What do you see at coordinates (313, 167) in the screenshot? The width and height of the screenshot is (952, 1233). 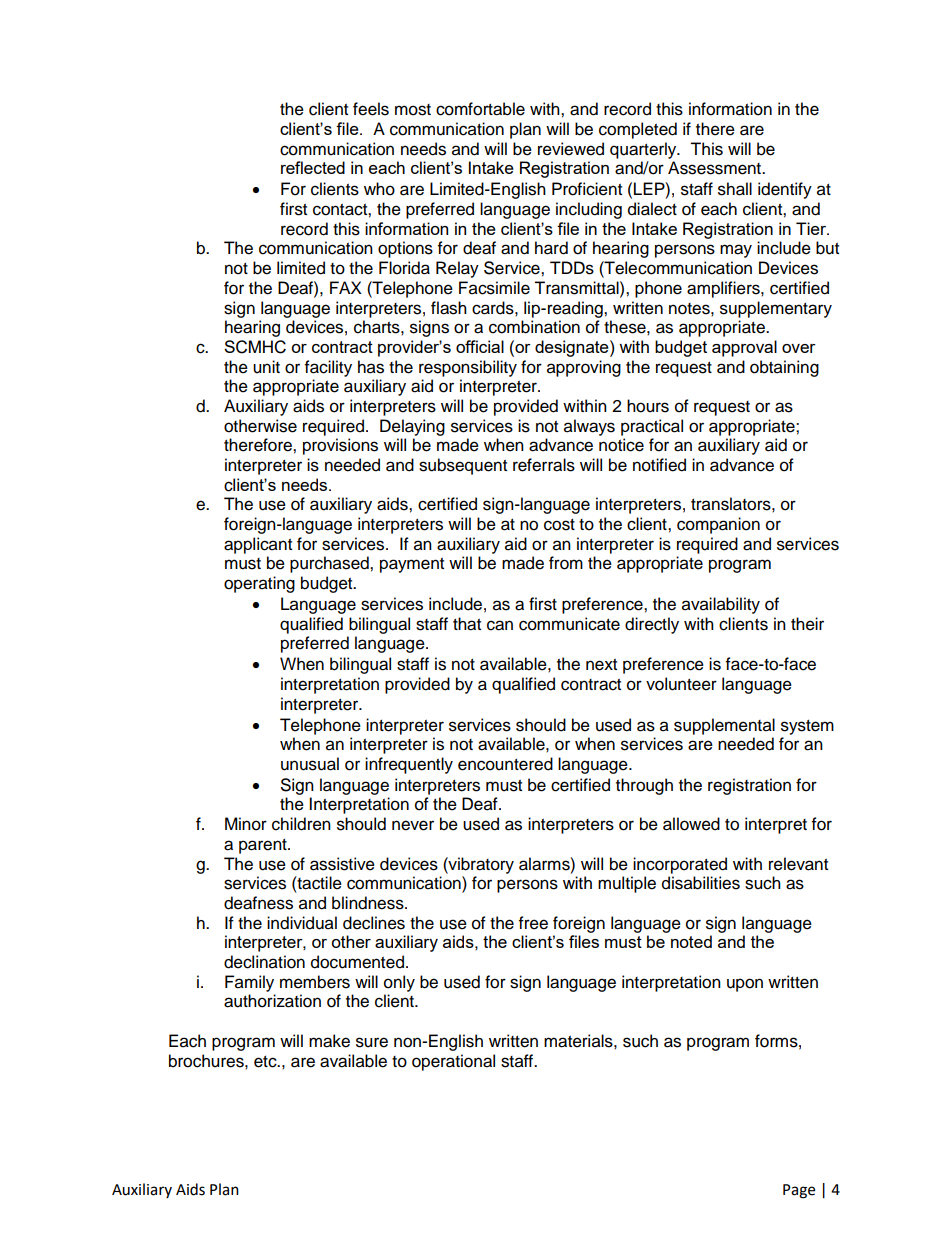 I see `reflected` at bounding box center [313, 167].
